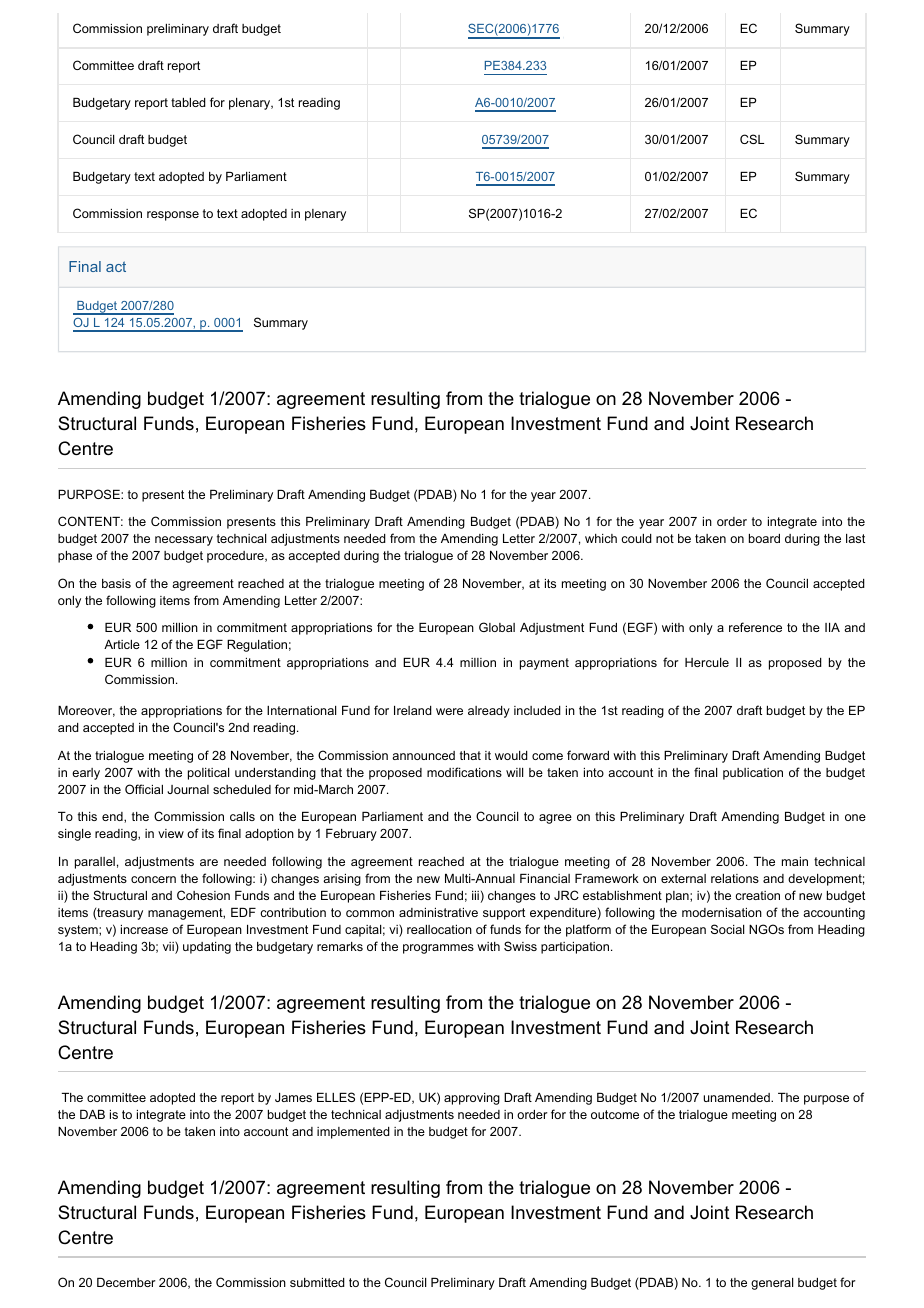  Describe the element at coordinates (207, 948) in the screenshot. I see `updating` at that location.
